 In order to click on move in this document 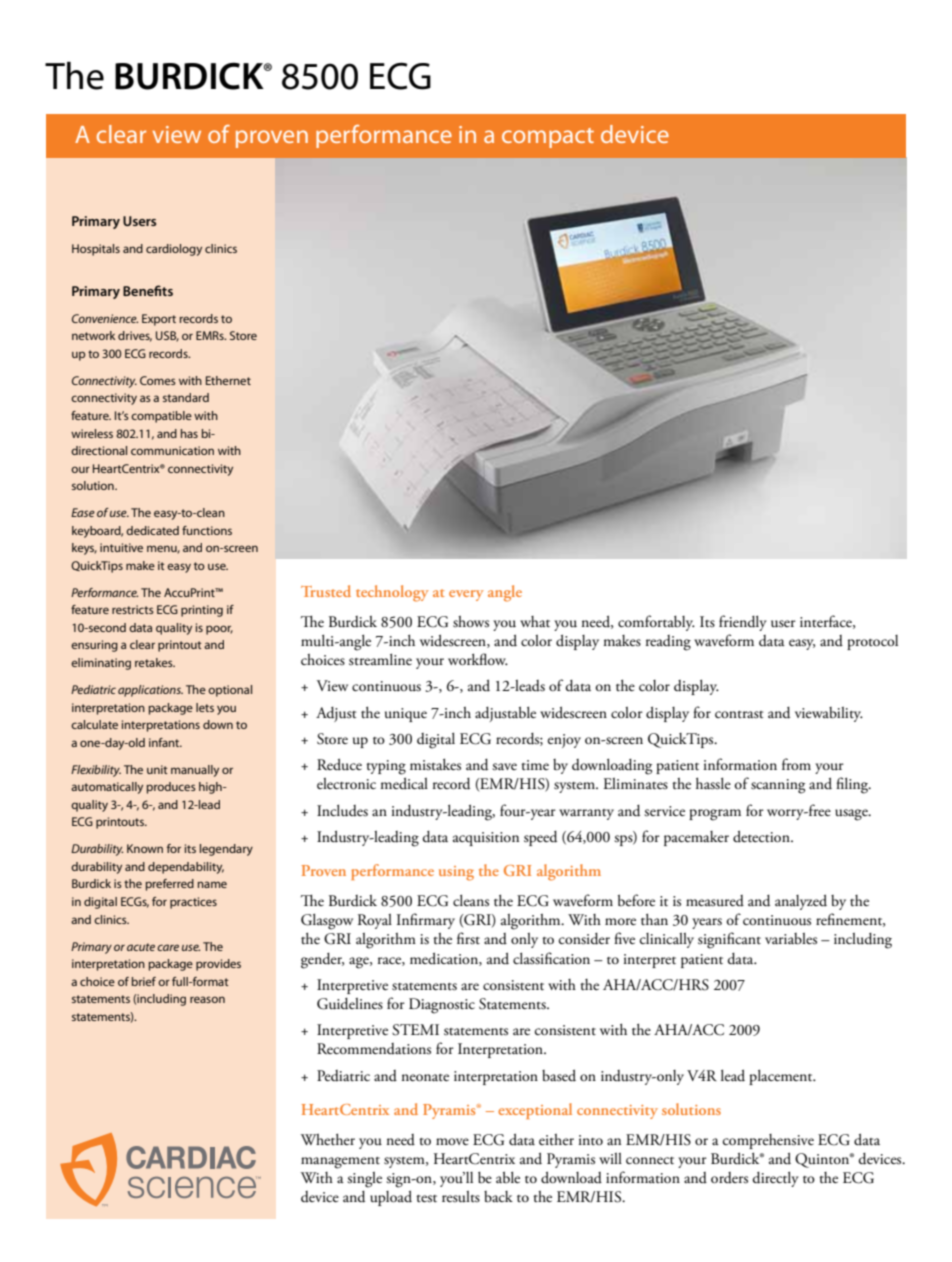, I will do `click(452, 1141)`.
